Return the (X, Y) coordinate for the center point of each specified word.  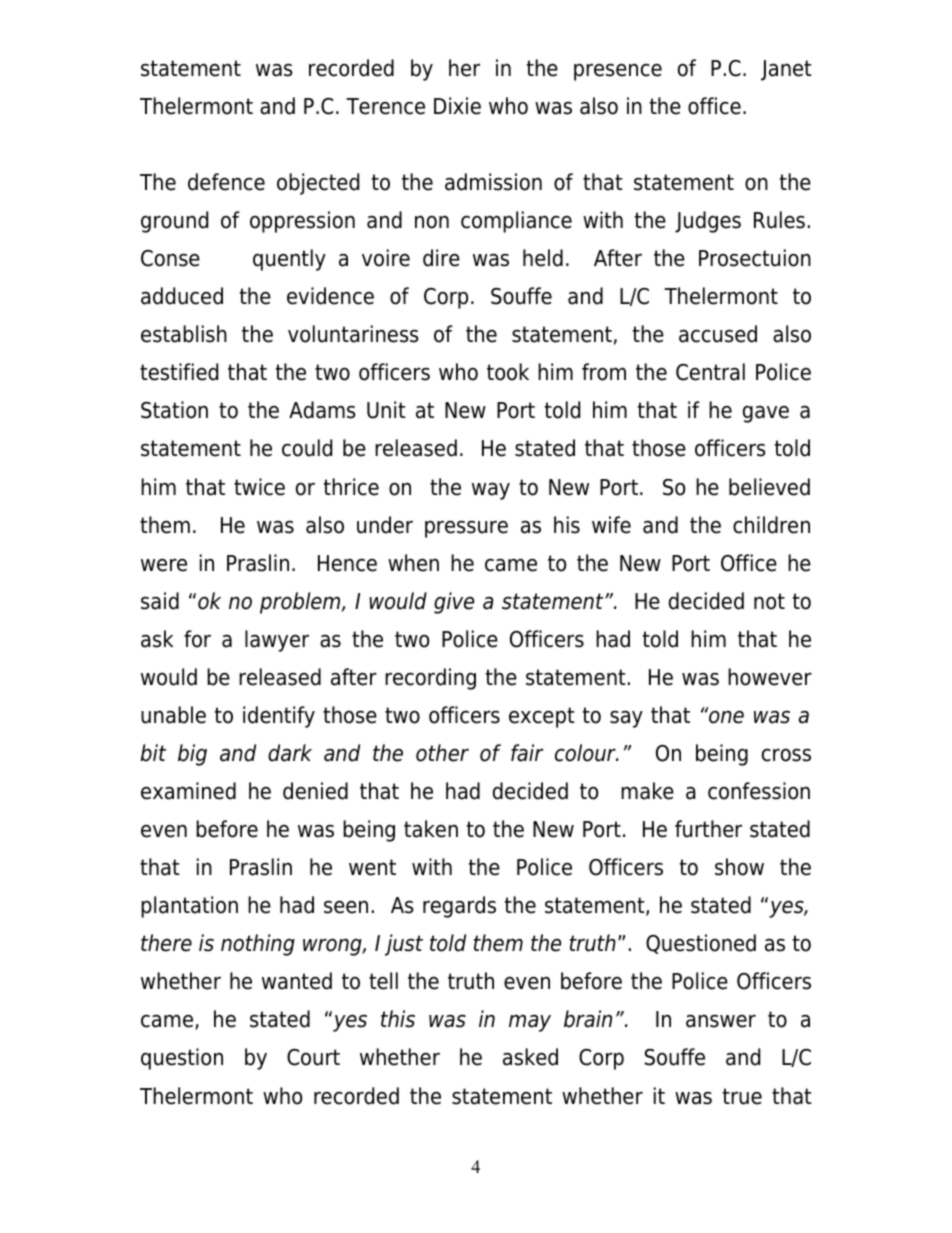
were (164, 565)
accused (718, 334)
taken (431, 829)
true (742, 1096)
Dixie (457, 106)
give (454, 603)
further (708, 829)
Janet (786, 70)
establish (184, 334)
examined (188, 791)
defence (226, 182)
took (508, 372)
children (771, 525)
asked (530, 1057)
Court (313, 1057)
